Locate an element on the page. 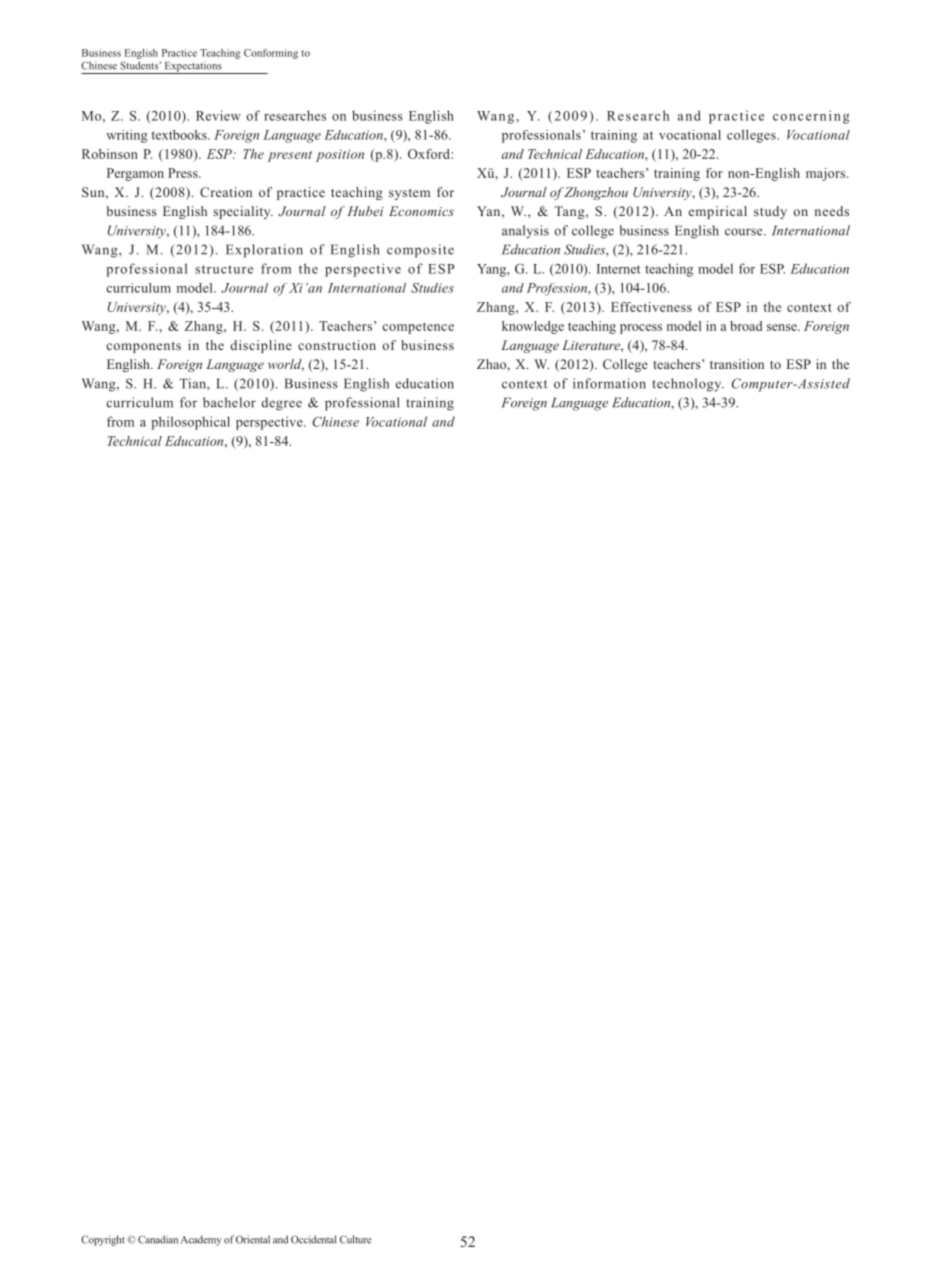 The height and width of the page is (1288, 949). Expectations is located at coordinates (193, 67).
